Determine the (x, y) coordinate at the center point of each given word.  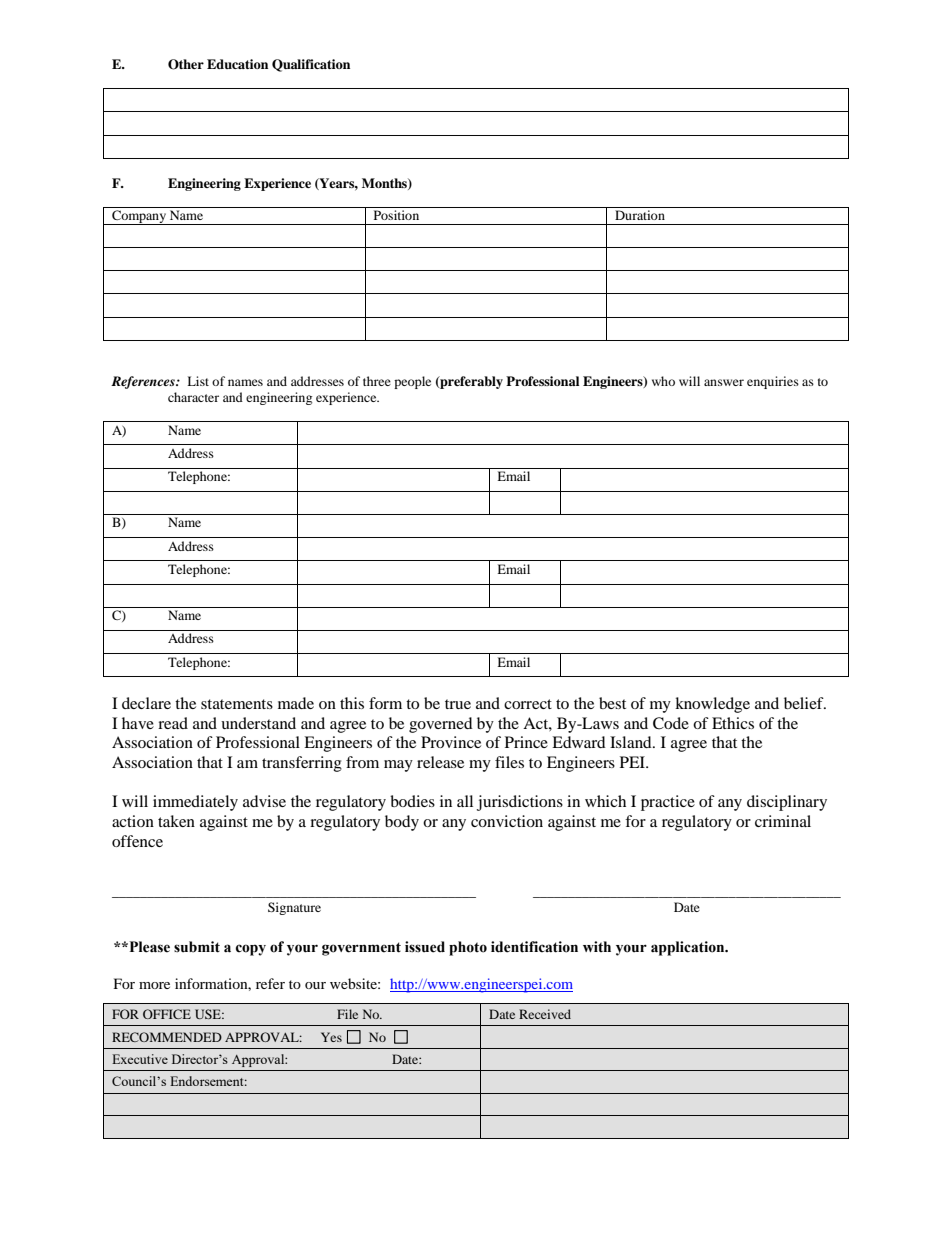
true (458, 704)
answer (724, 382)
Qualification (311, 65)
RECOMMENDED (167, 1037)
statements (237, 704)
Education (237, 64)
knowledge (712, 705)
